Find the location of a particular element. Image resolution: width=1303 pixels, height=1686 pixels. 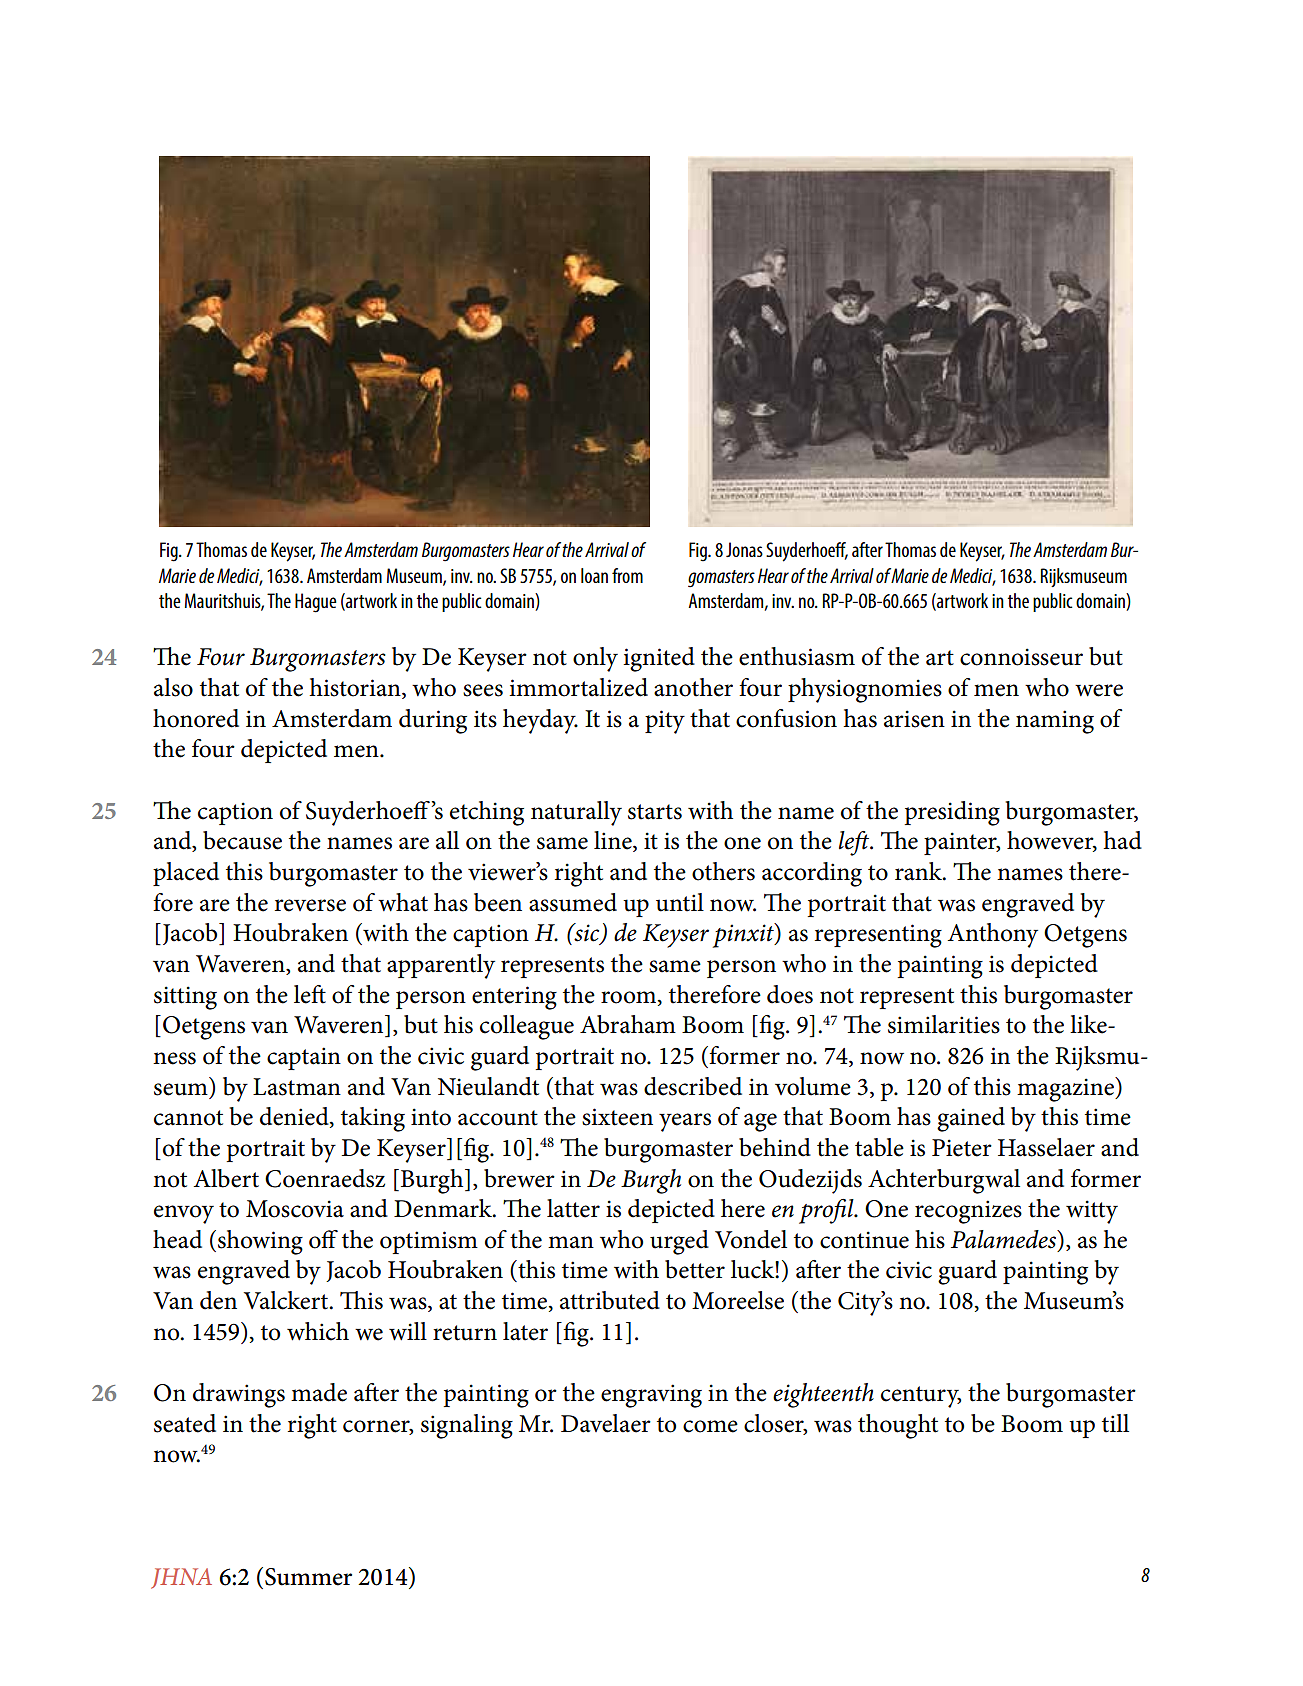

described is located at coordinates (693, 1086).
